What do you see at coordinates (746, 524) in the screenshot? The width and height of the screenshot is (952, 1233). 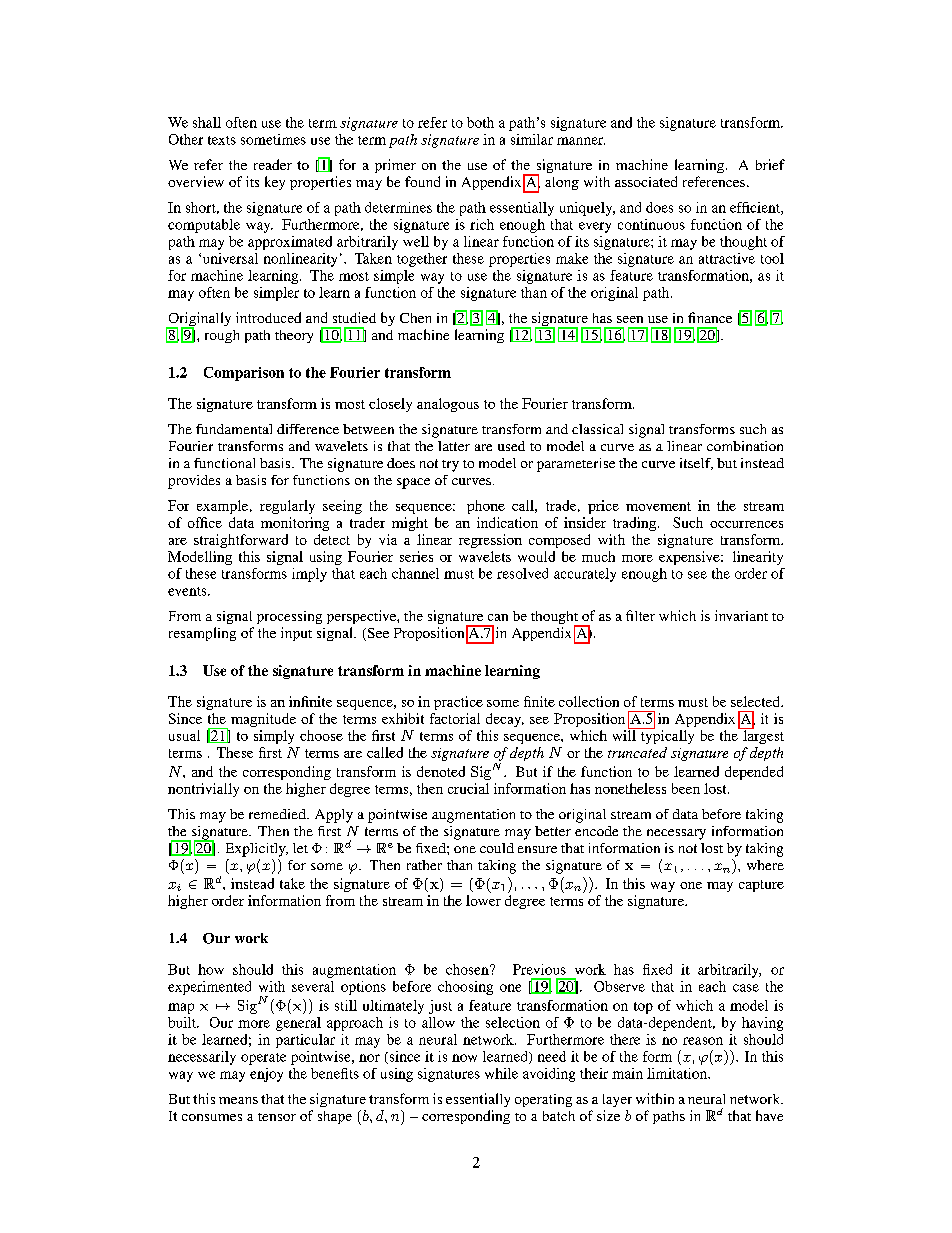 I see `occurrences` at bounding box center [746, 524].
